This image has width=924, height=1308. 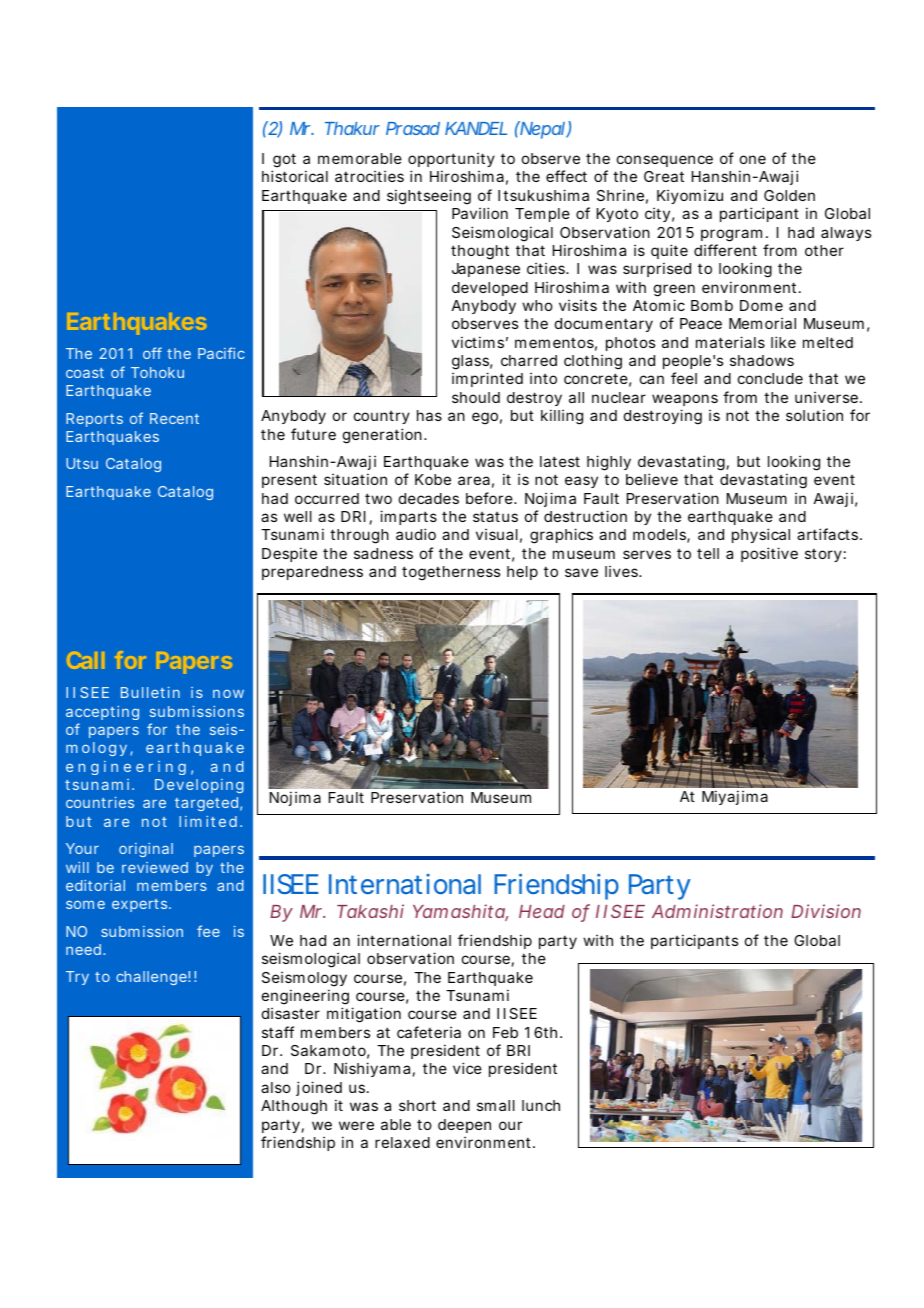 What do you see at coordinates (464, 1126) in the image?
I see `deepen` at bounding box center [464, 1126].
